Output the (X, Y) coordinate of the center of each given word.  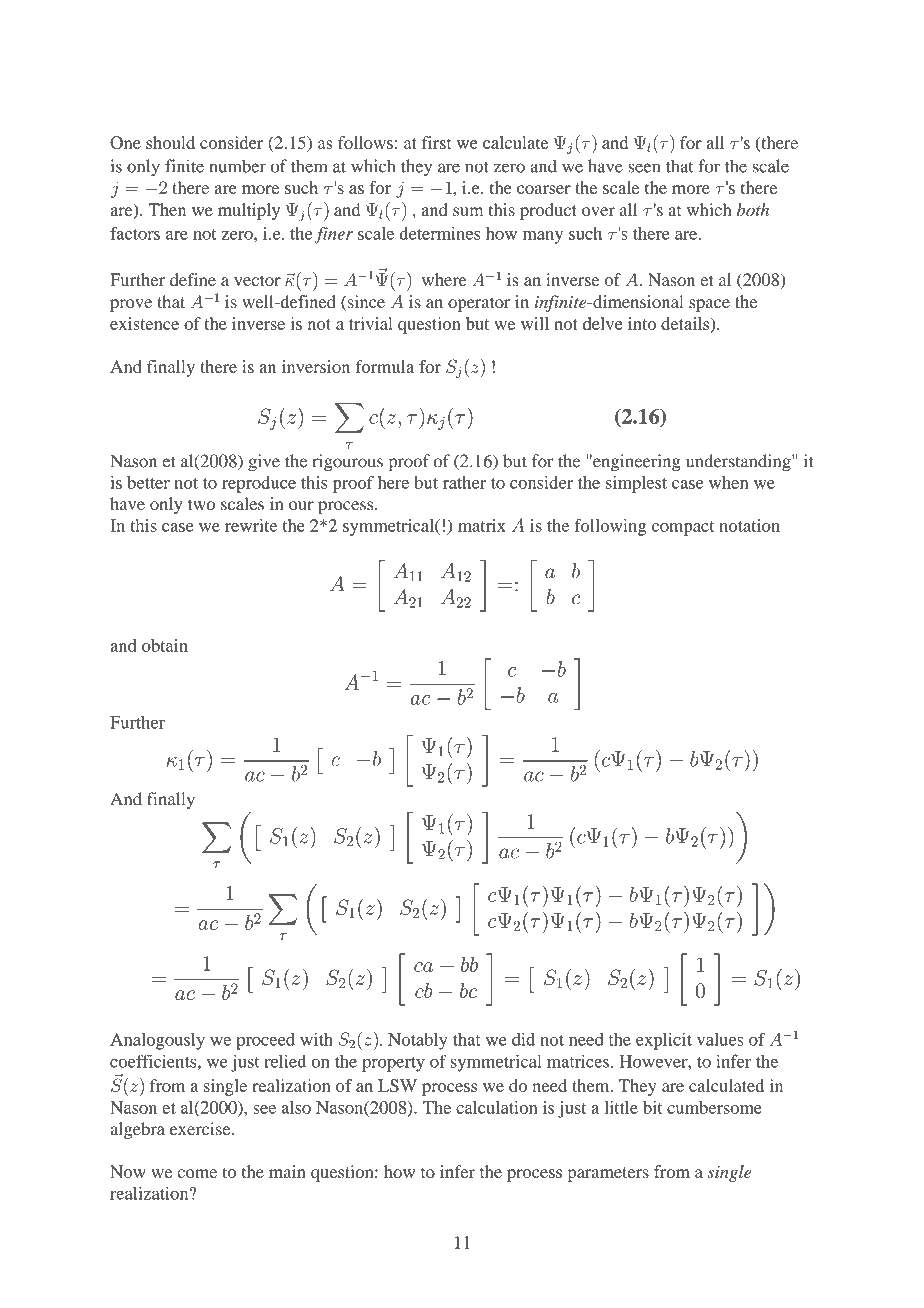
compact (683, 528)
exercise (201, 1129)
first (437, 142)
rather (464, 482)
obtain (165, 645)
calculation (496, 1107)
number (237, 166)
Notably (418, 1041)
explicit (664, 1041)
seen (644, 168)
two (201, 504)
